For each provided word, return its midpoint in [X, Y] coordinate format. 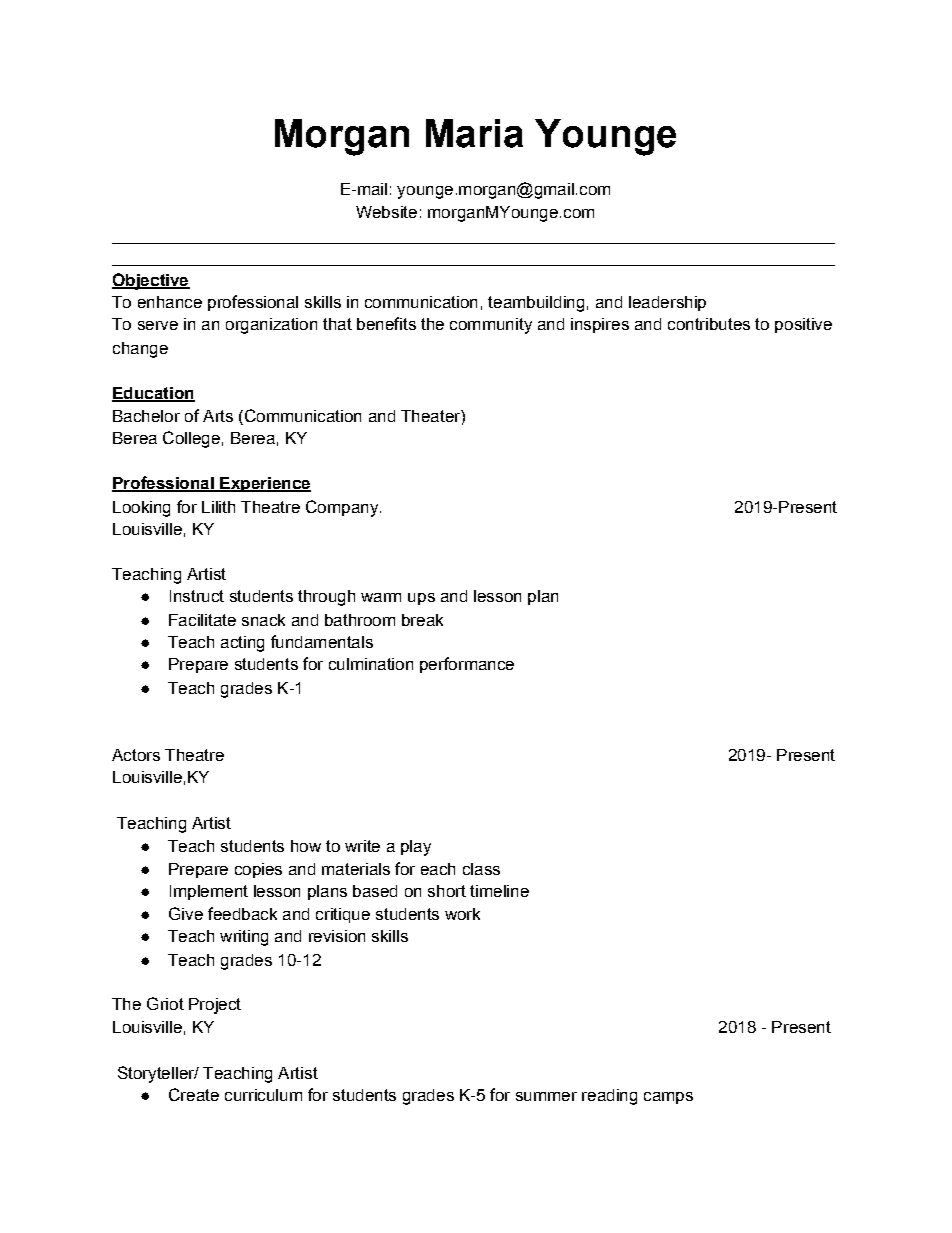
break [422, 620]
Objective [151, 281]
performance [467, 665]
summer [546, 1096]
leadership [667, 303]
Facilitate [202, 620]
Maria [474, 133]
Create [194, 1094]
